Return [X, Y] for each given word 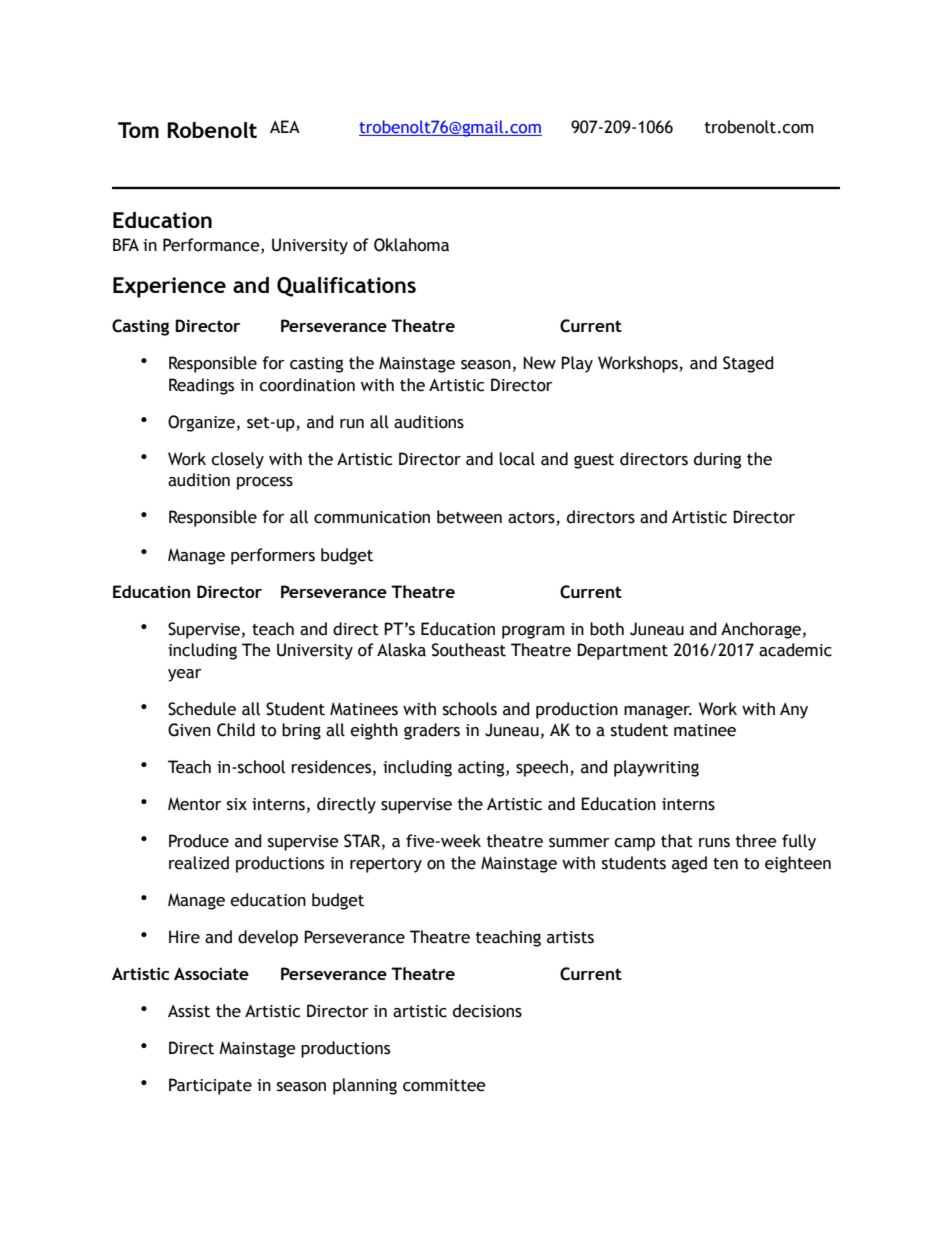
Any [794, 711]
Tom [138, 130]
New [539, 363]
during [717, 460]
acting [482, 769]
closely [237, 460]
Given [189, 730]
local [517, 459]
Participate [210, 1086]
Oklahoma [411, 245]
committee [444, 1085]
